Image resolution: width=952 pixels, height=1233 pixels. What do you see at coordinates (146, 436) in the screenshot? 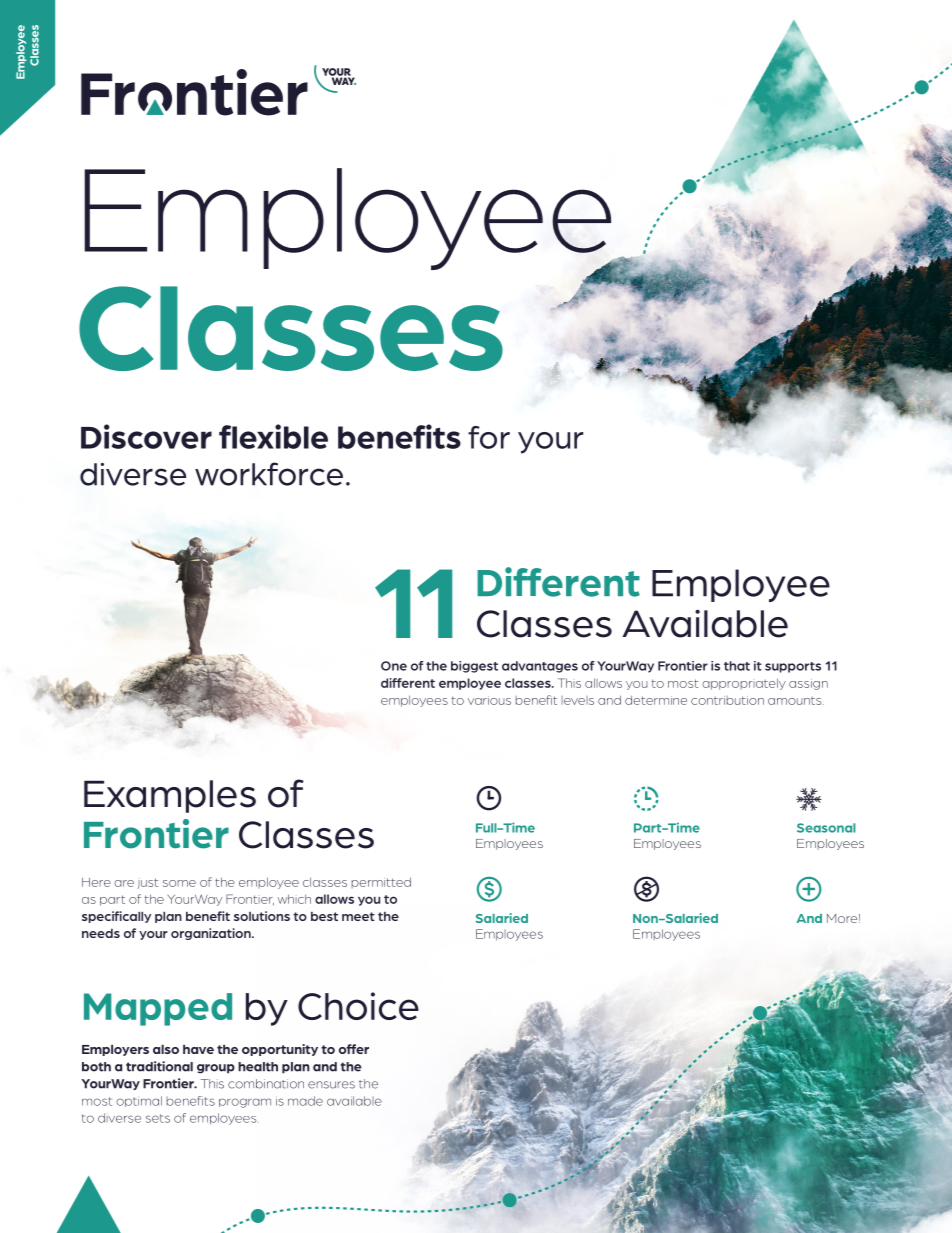
I see `Discover` at bounding box center [146, 436].
